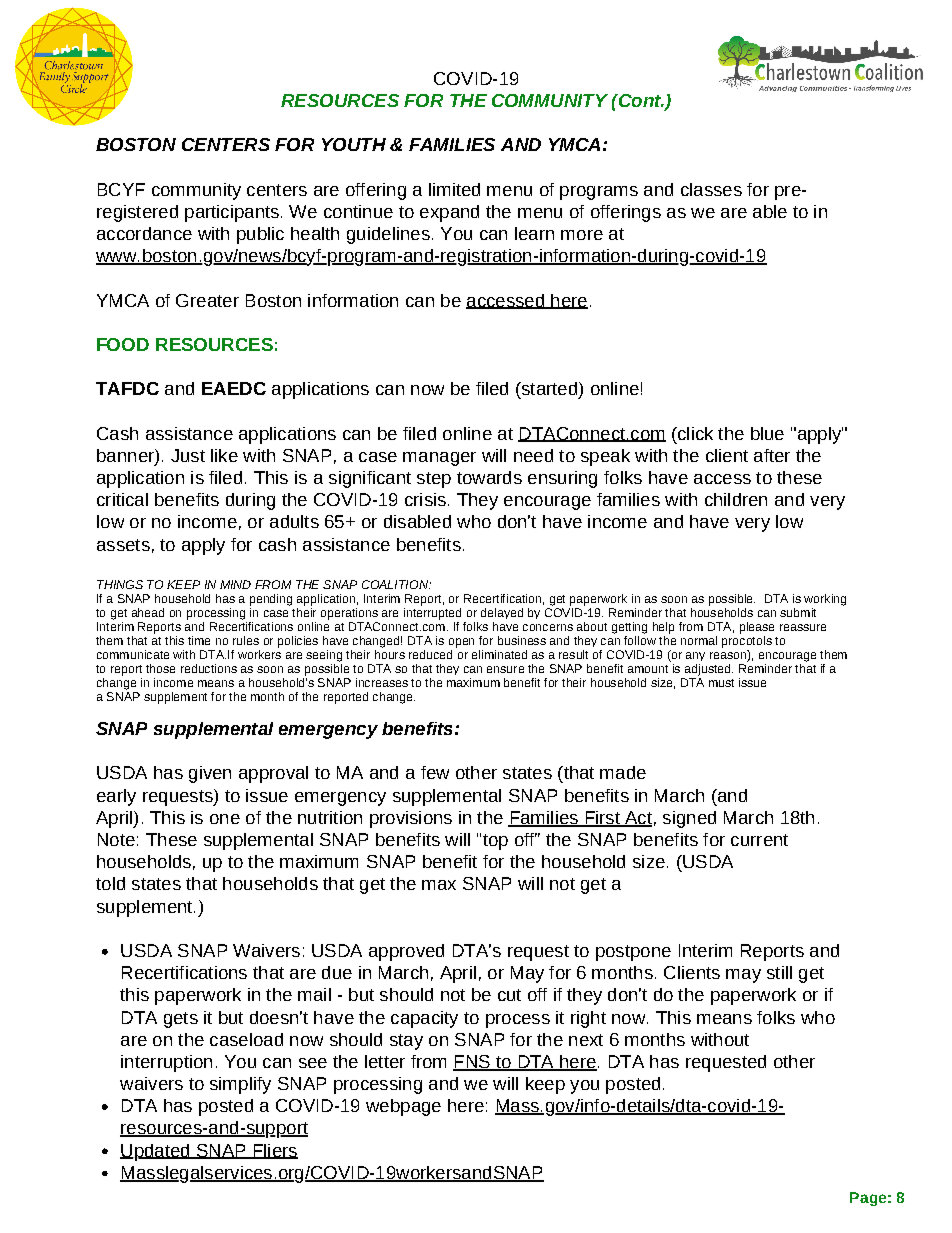  I want to click on accordance, so click(144, 233).
